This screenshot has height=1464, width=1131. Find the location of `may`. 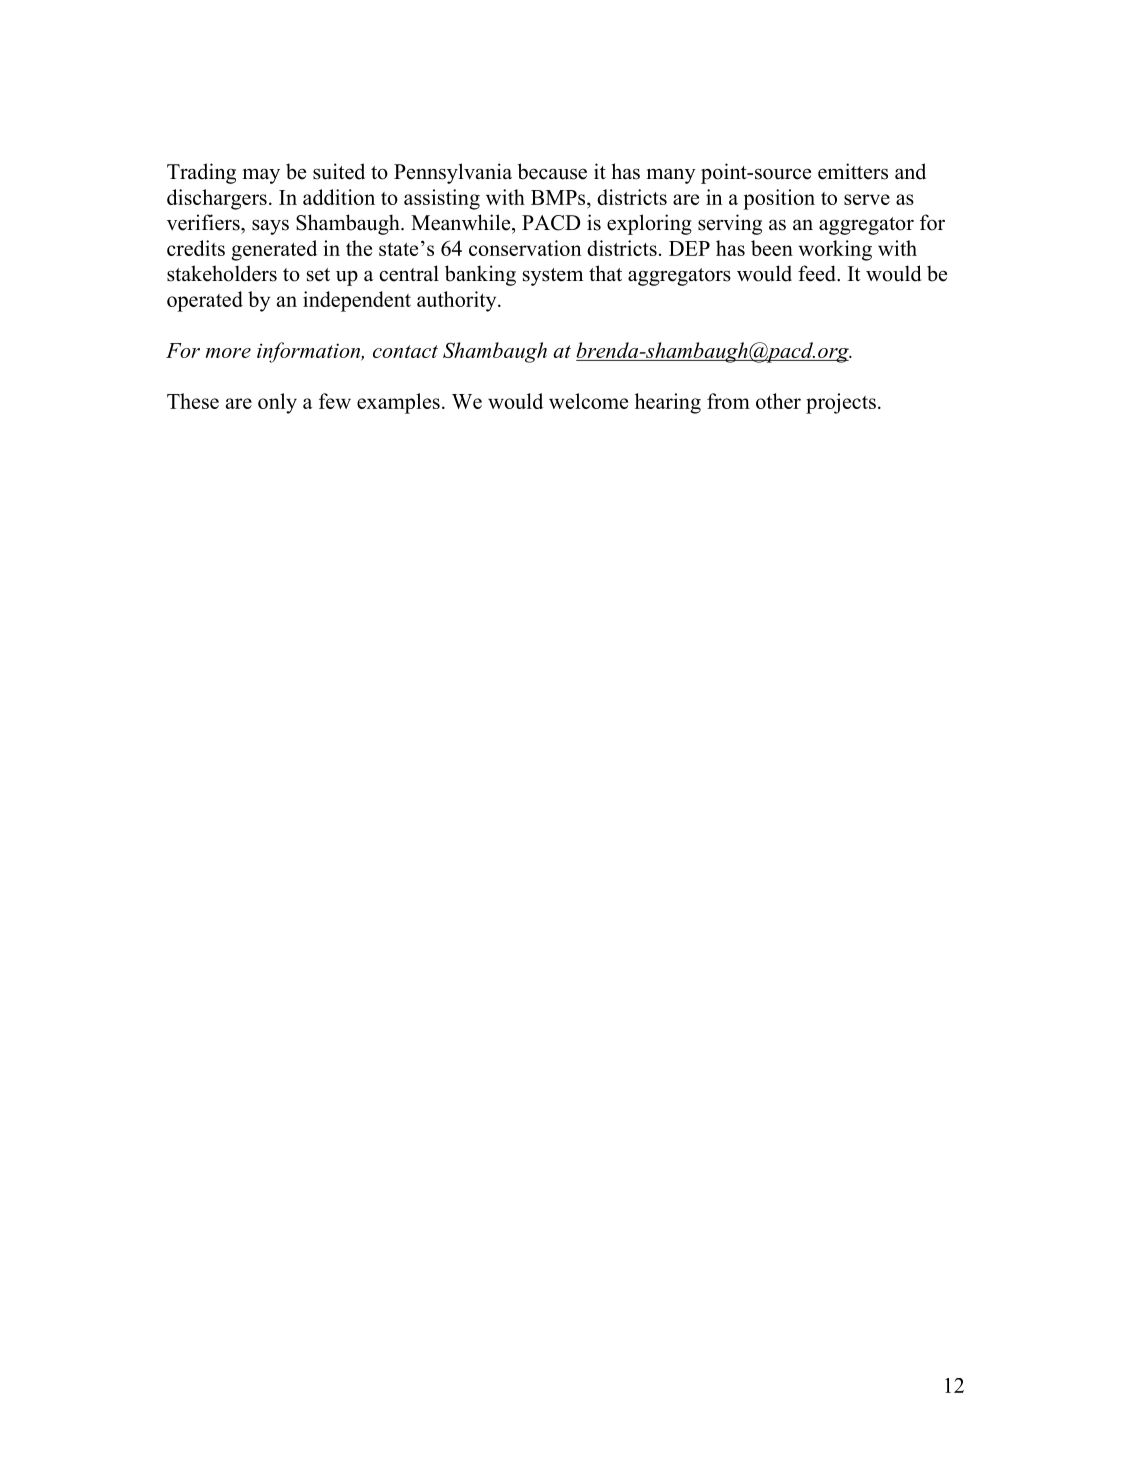

may is located at coordinates (261, 176).
